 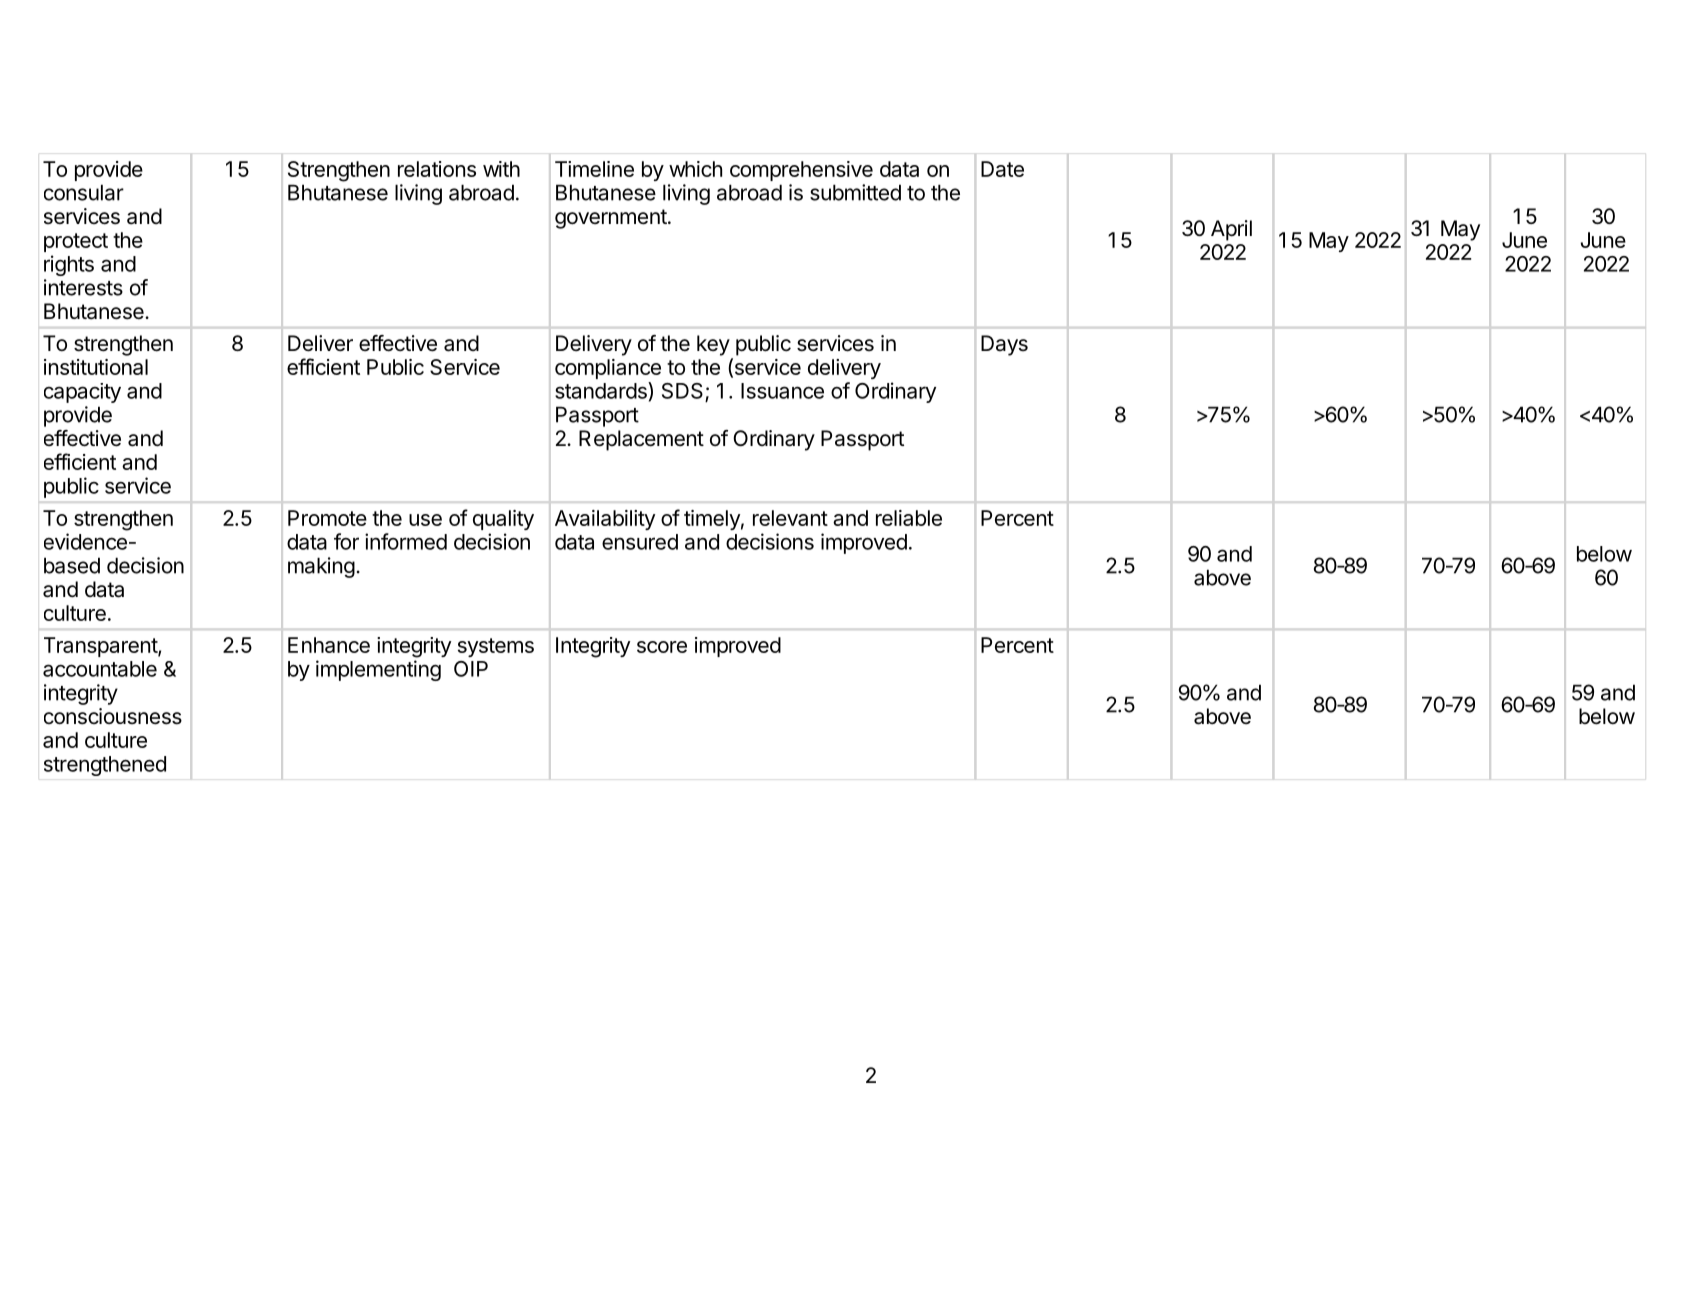 What do you see at coordinates (321, 567) in the screenshot?
I see `making` at bounding box center [321, 567].
